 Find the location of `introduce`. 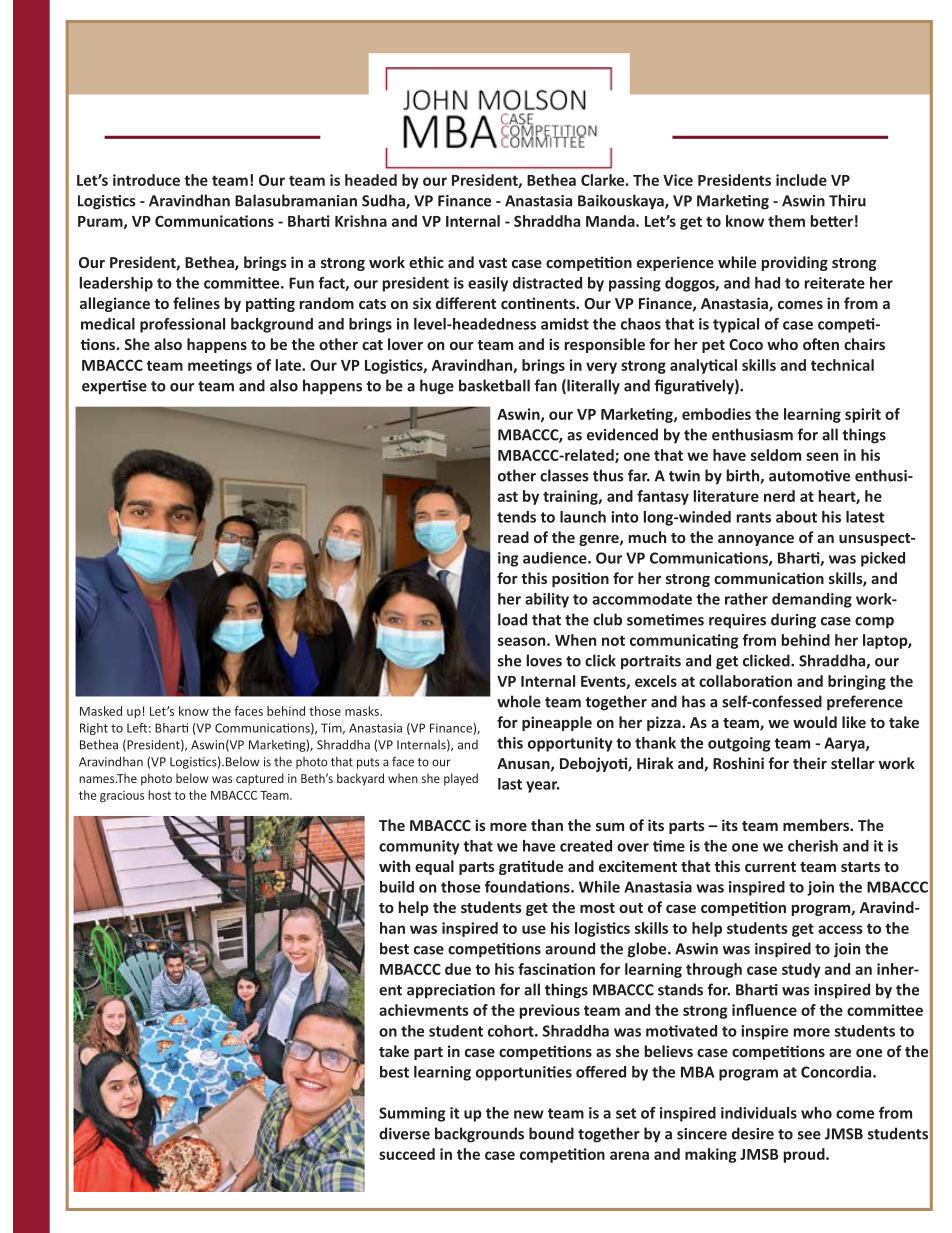

introduce is located at coordinates (146, 180).
